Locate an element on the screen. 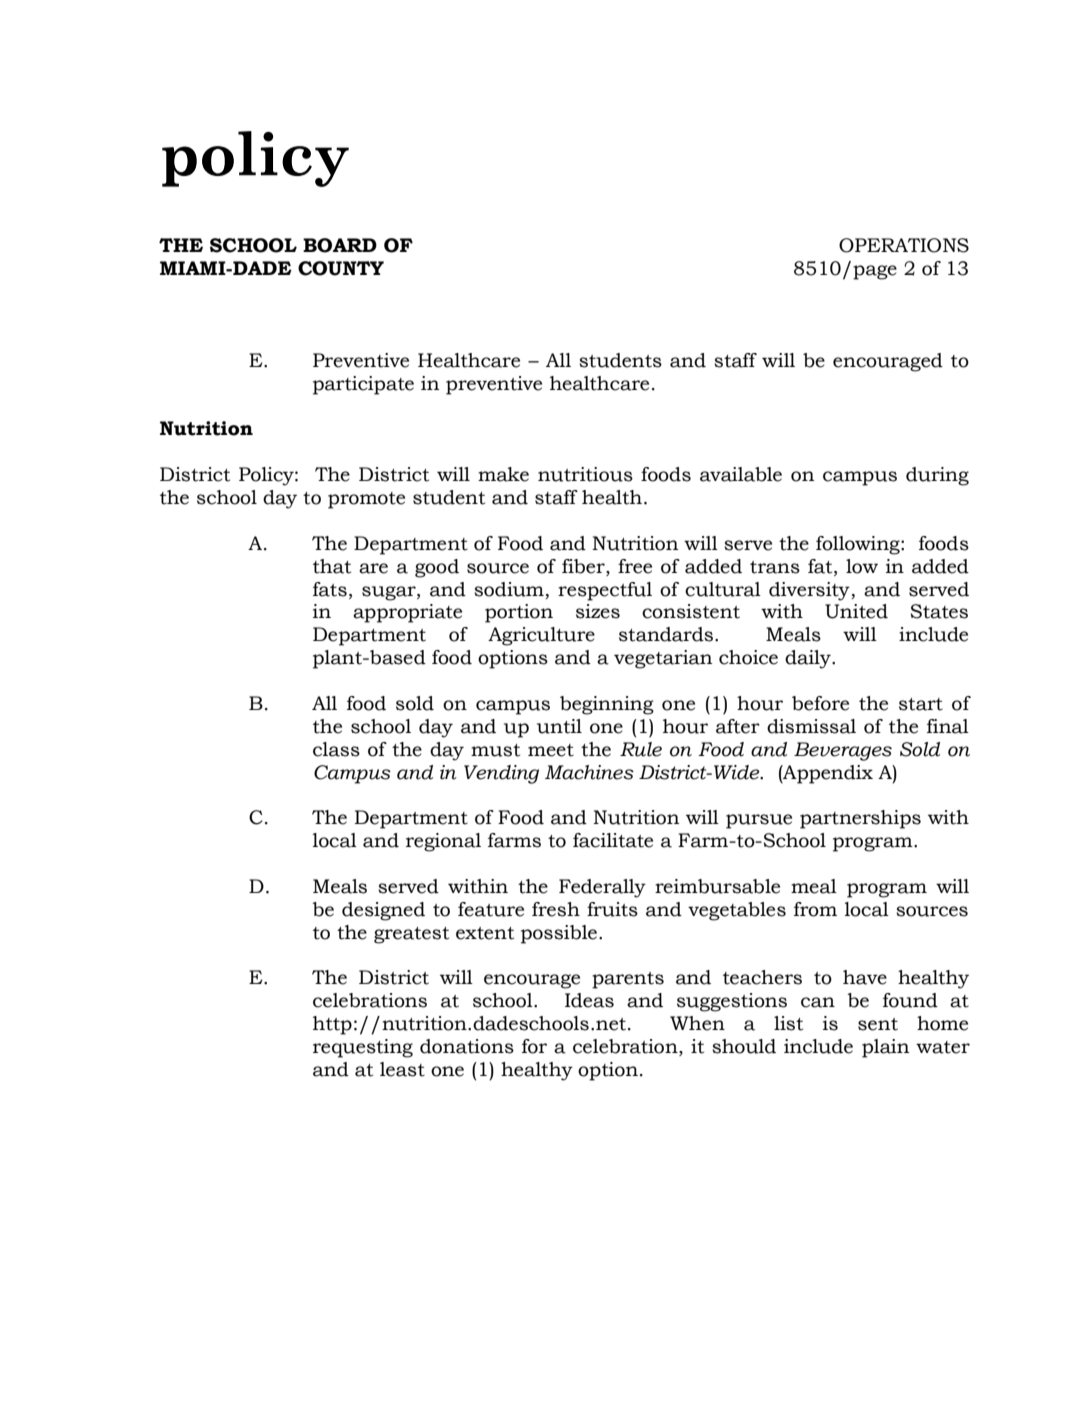 This screenshot has width=1084, height=1403. COUNTY is located at coordinates (341, 268).
